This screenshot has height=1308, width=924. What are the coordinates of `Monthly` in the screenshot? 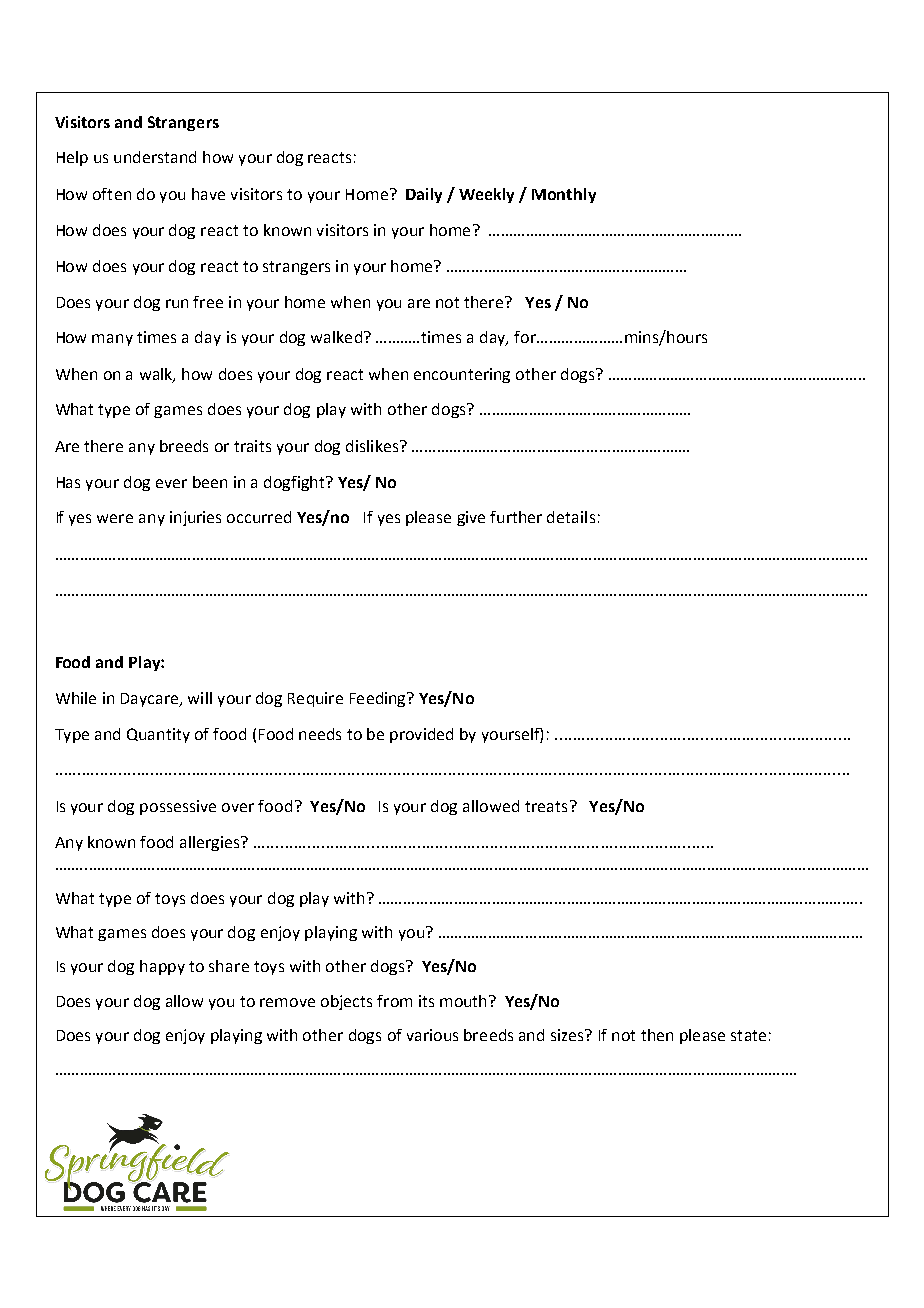 It's located at (564, 195).
